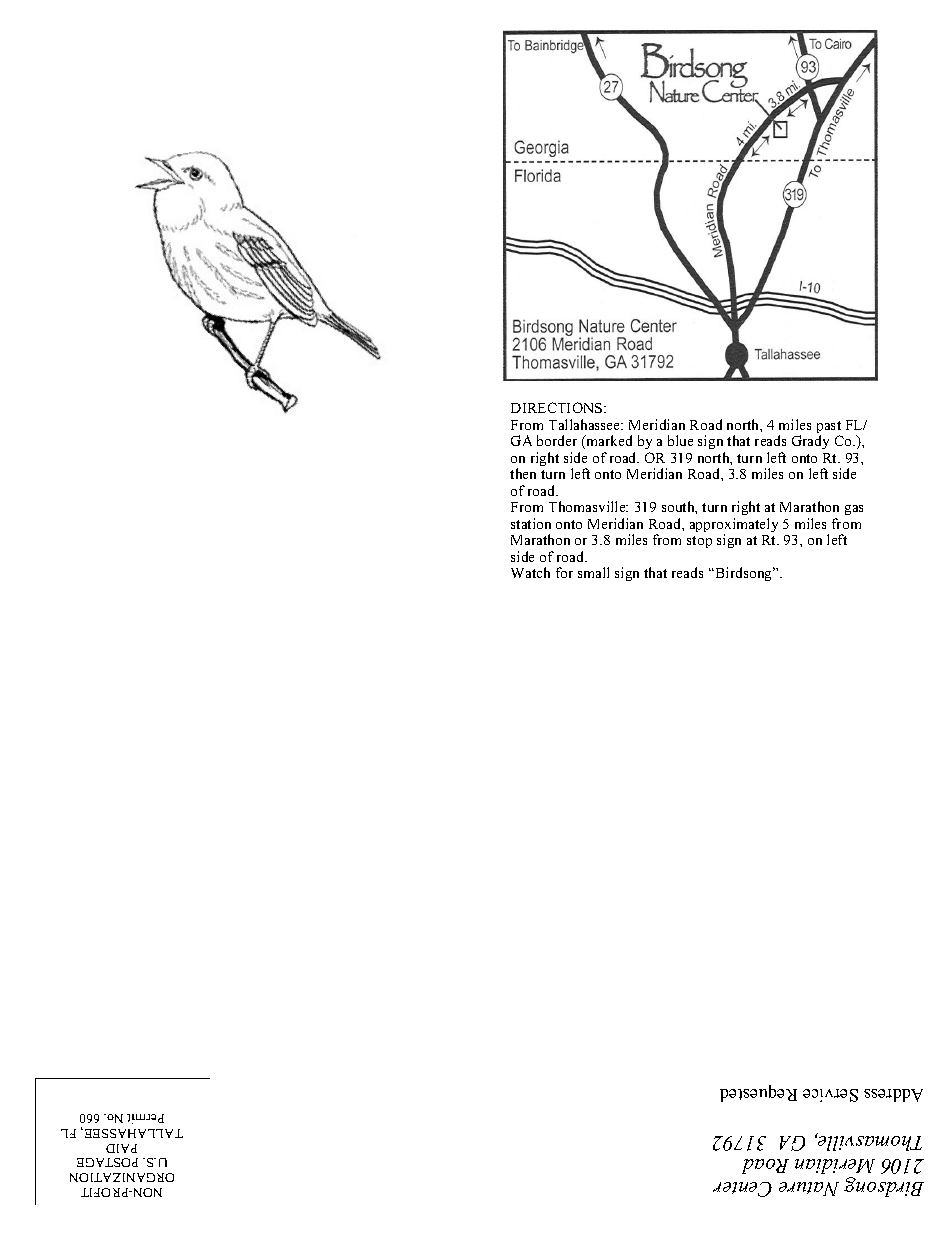  I want to click on blue, so click(680, 440).
